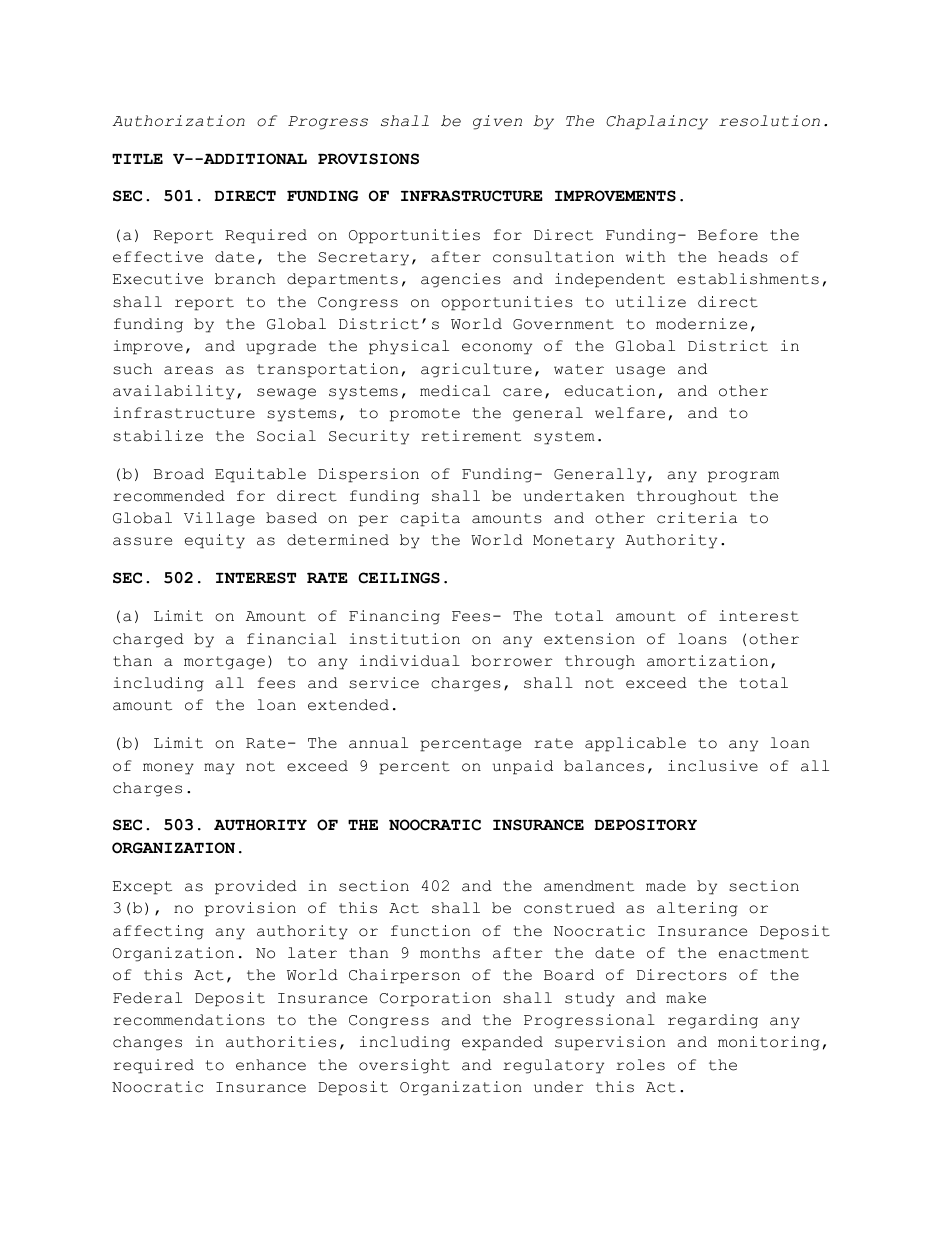 This screenshot has height=1233, width=952. What do you see at coordinates (497, 122) in the screenshot?
I see `given` at bounding box center [497, 122].
